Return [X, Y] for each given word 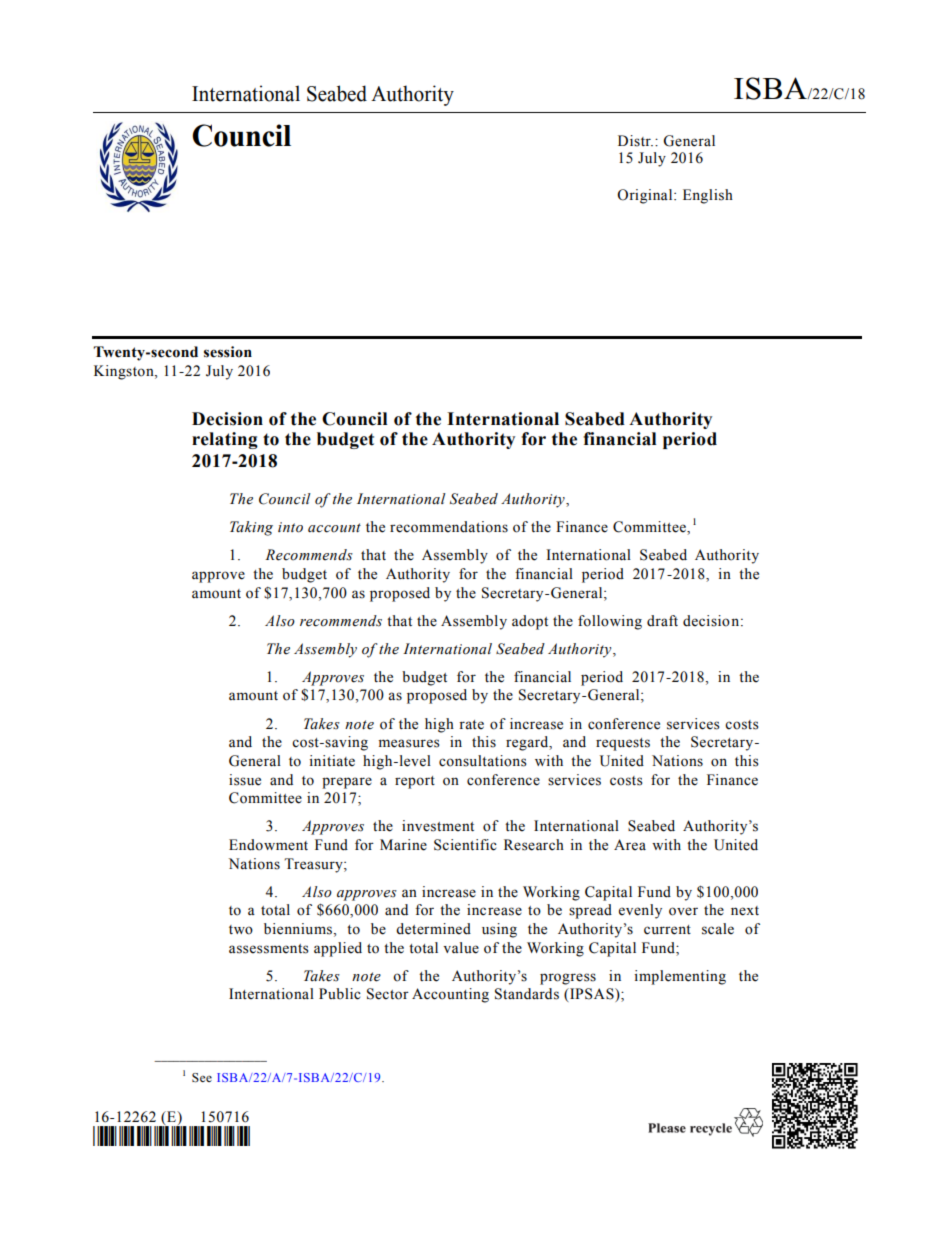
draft [662, 621]
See [202, 1078]
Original [646, 196]
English [708, 196]
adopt [530, 622]
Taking [251, 528]
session [228, 352]
